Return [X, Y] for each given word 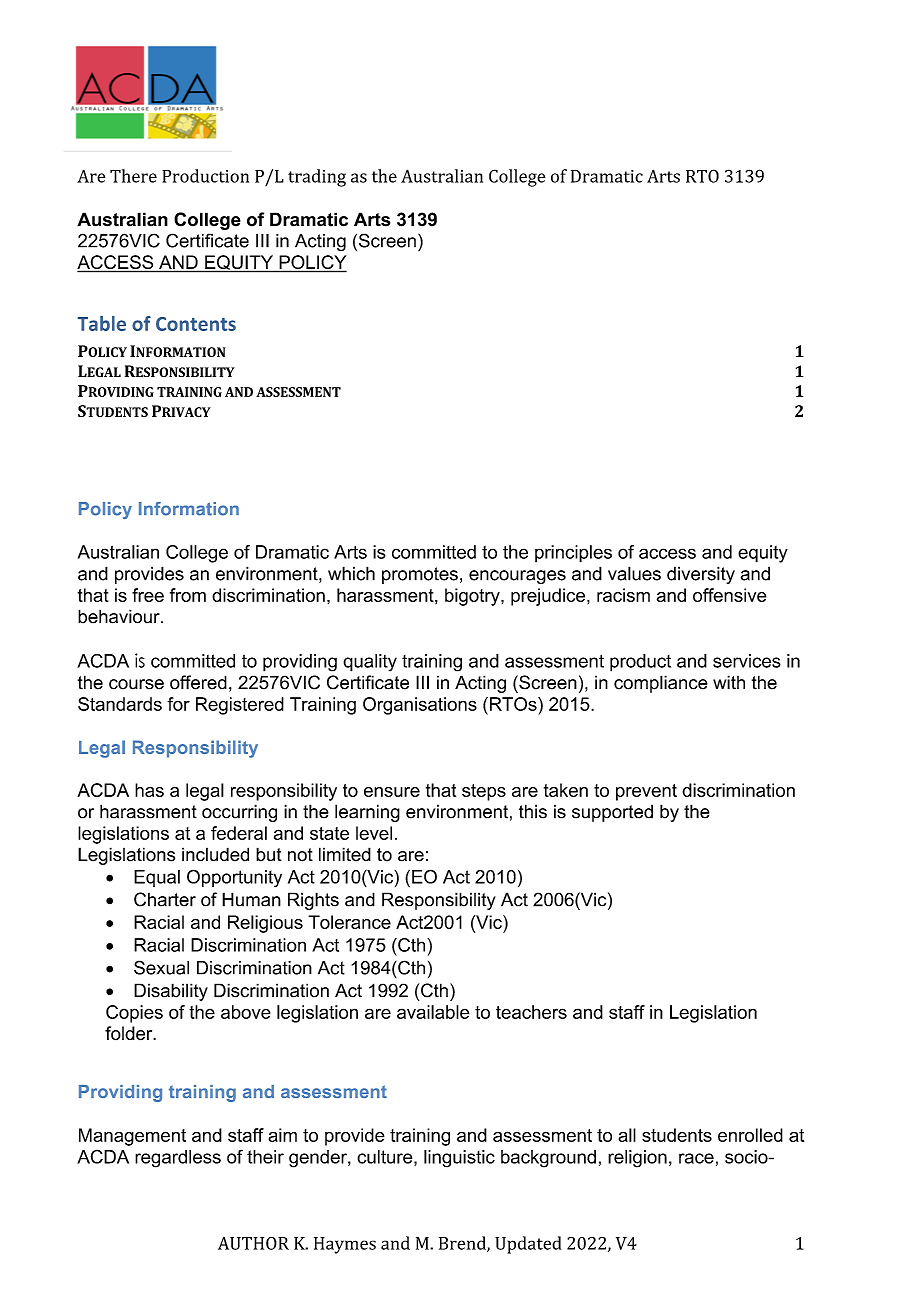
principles [573, 554]
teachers [531, 1012]
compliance [661, 684]
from [188, 595]
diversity [701, 575]
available [433, 1012]
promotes [420, 575]
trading [317, 178]
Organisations [420, 706]
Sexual [161, 967]
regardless [178, 1159]
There [133, 176]
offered [198, 682]
